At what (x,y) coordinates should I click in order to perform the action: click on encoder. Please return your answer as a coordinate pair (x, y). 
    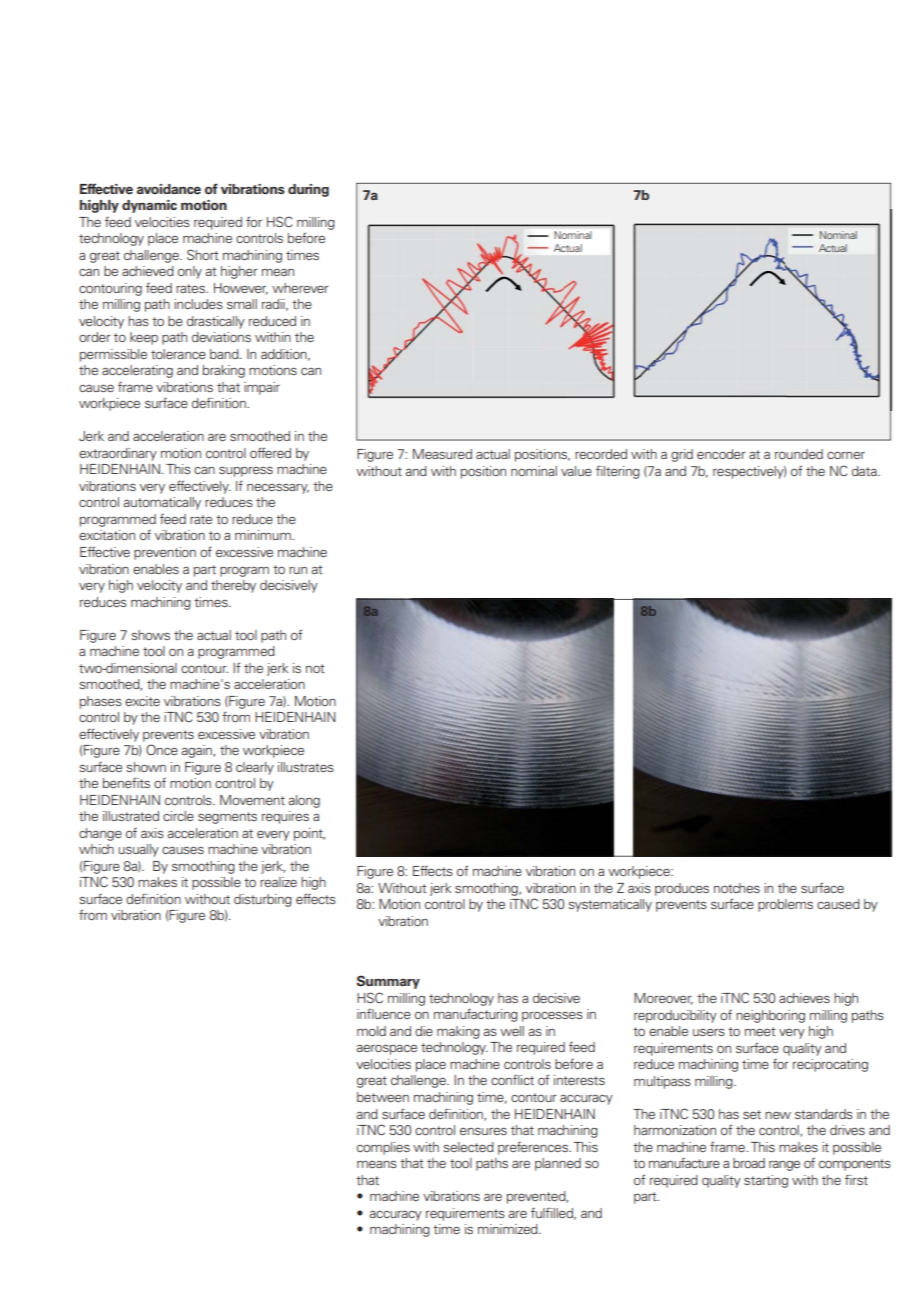
    Looking at the image, I should click on (721, 454).
